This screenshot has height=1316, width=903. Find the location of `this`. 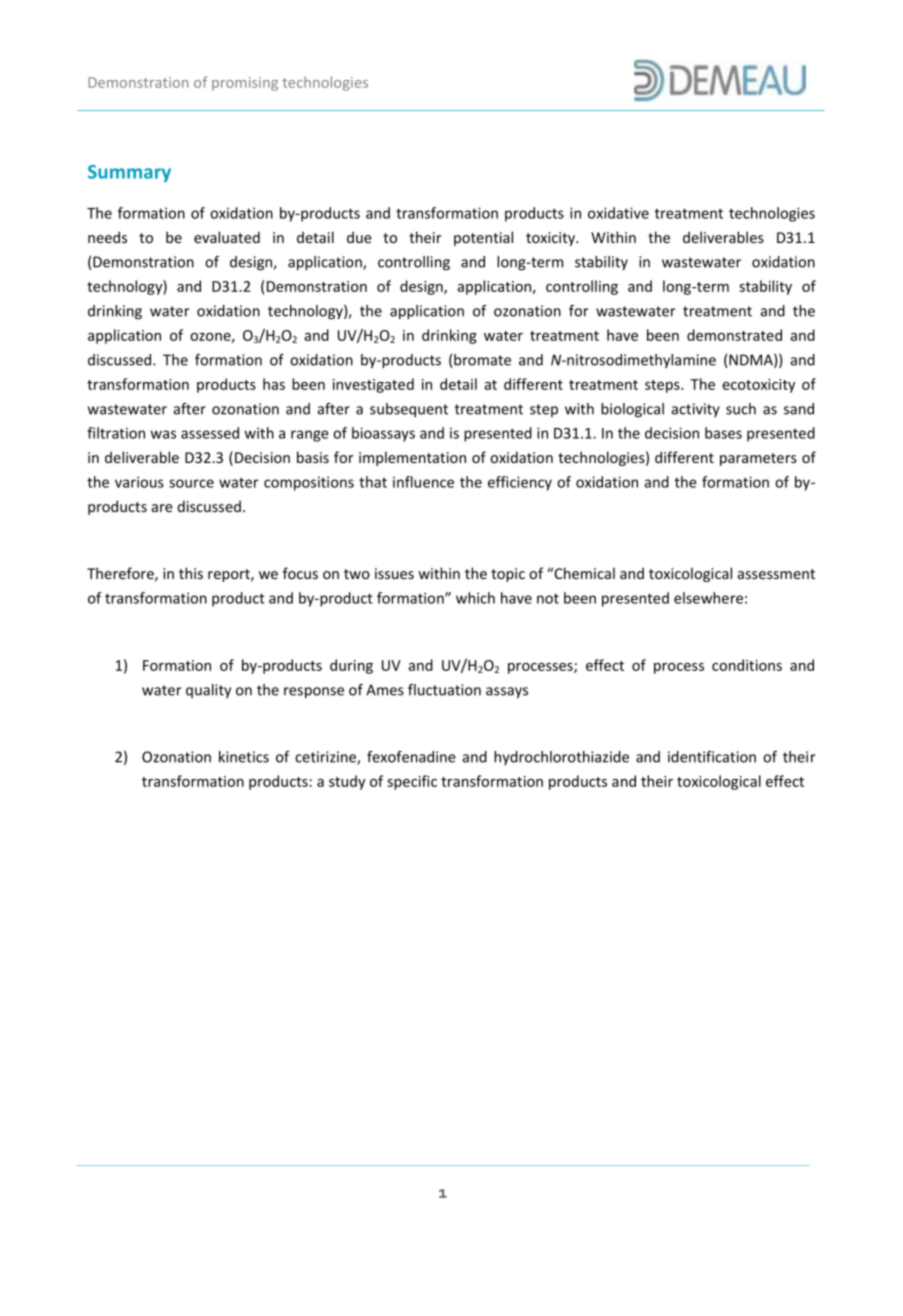

this is located at coordinates (191, 573).
